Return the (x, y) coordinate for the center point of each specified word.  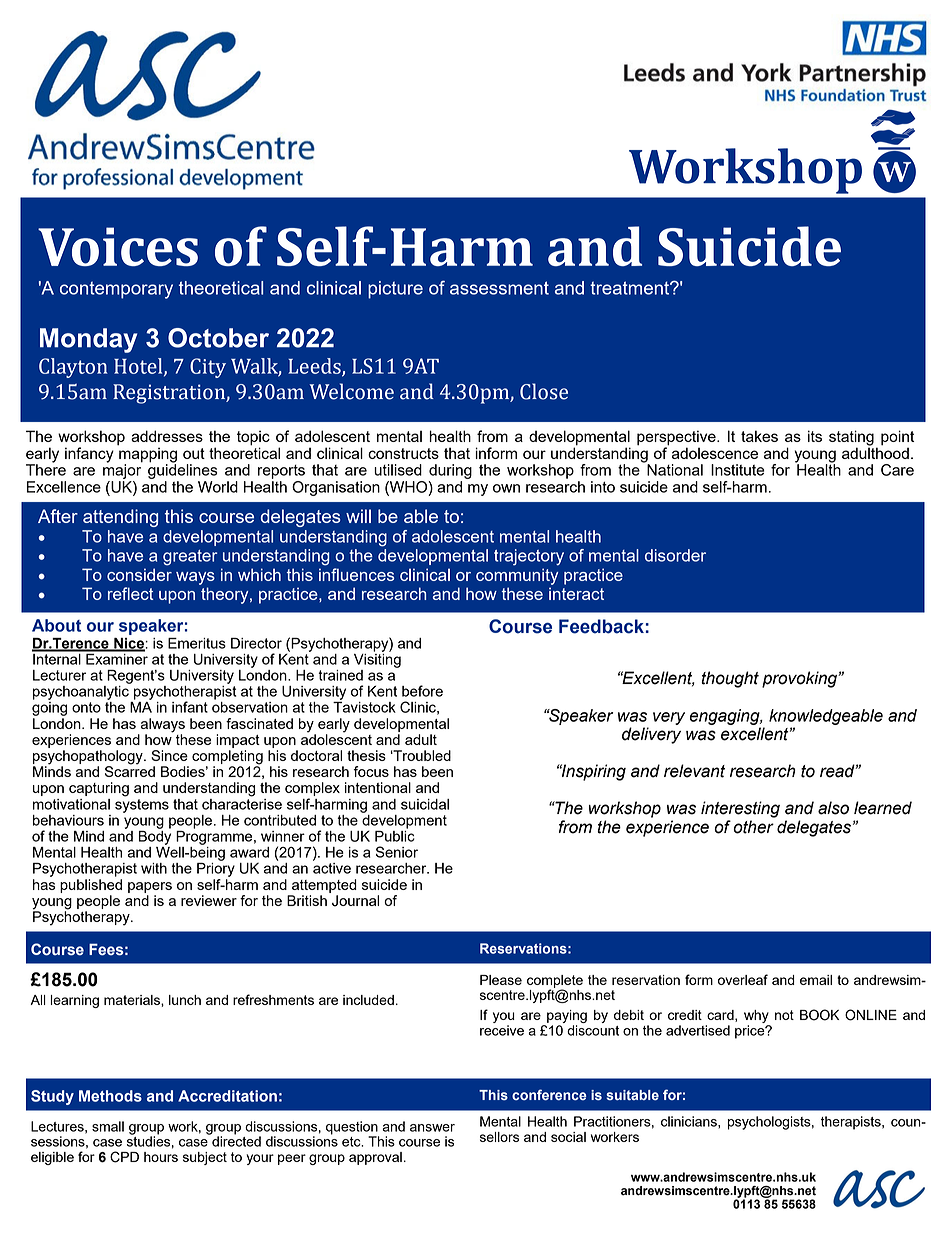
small (108, 1126)
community (517, 576)
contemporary (116, 290)
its (815, 436)
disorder (675, 555)
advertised (698, 1030)
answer (432, 1128)
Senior (397, 852)
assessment (499, 288)
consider (139, 574)
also (833, 808)
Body (155, 836)
